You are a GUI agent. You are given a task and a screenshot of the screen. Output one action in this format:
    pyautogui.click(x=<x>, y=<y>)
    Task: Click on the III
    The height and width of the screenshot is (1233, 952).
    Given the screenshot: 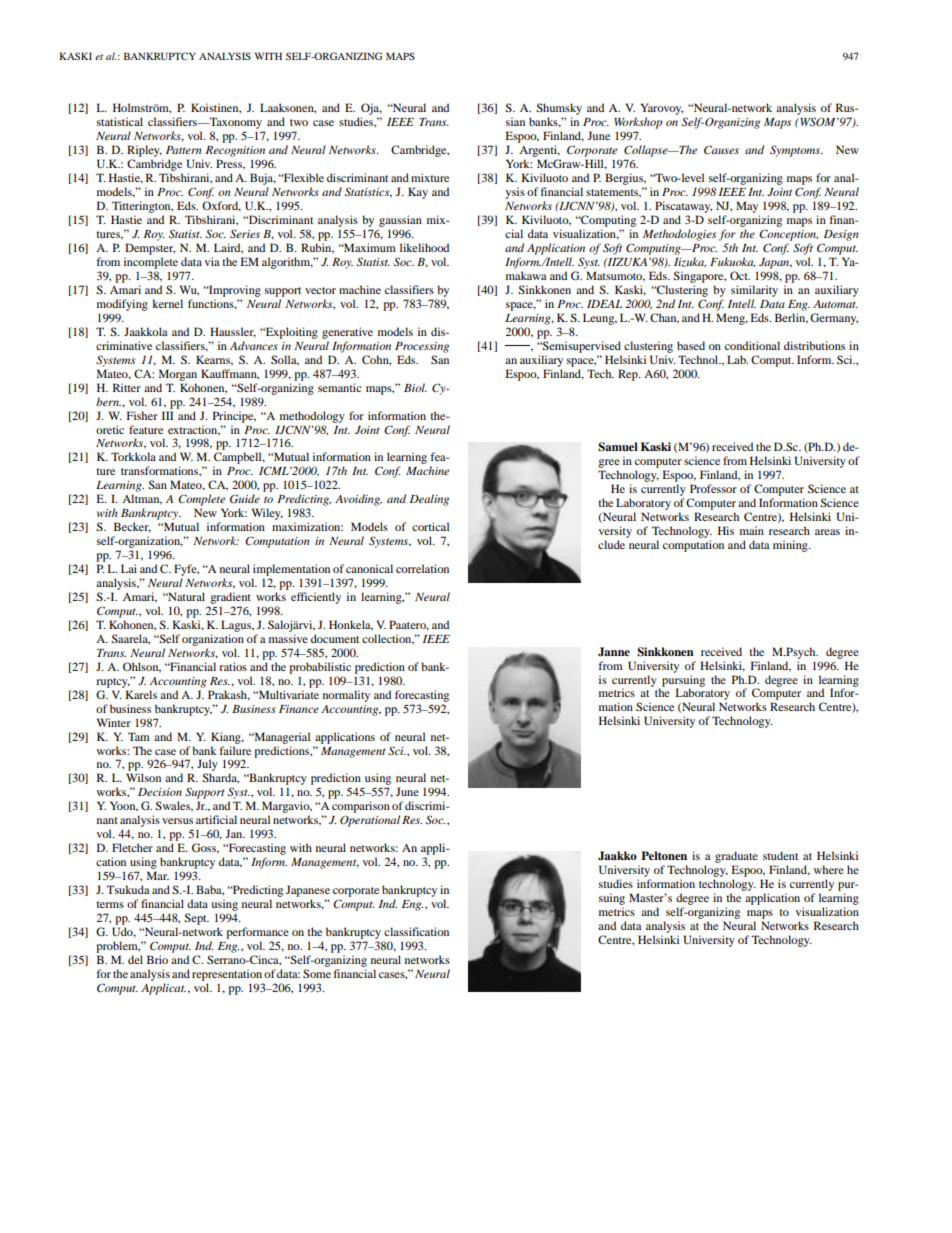 What is the action you would take?
    pyautogui.click(x=168, y=415)
